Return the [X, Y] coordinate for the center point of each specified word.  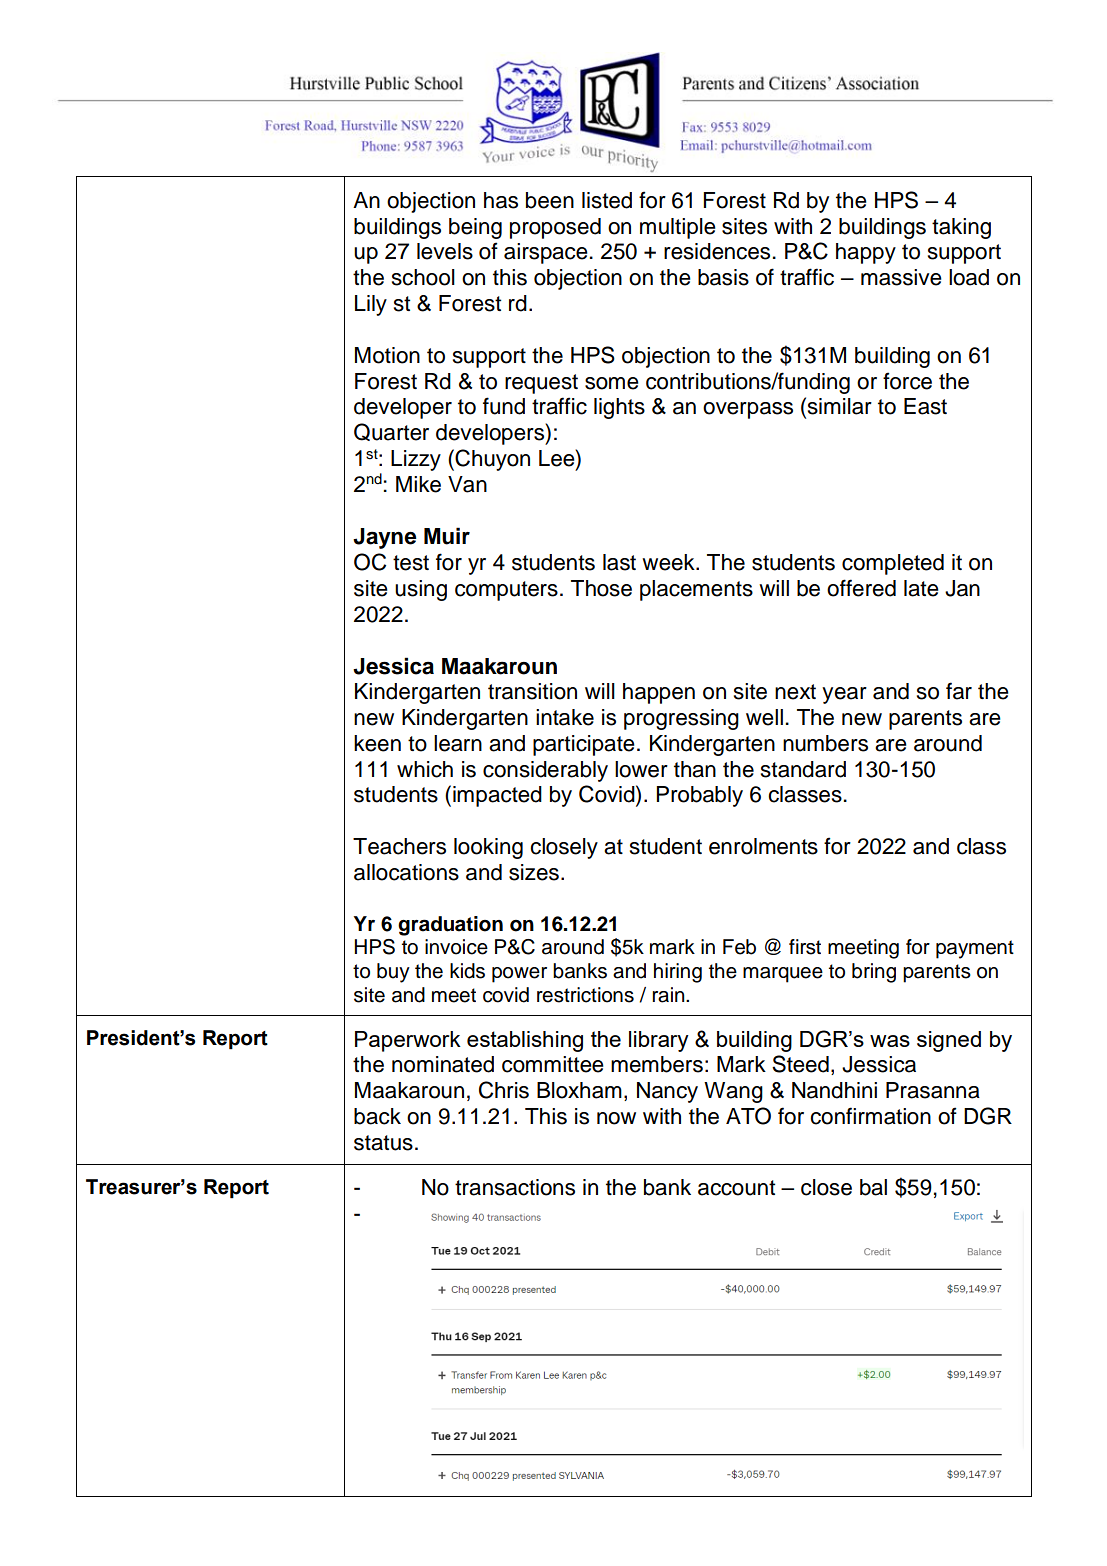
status [383, 1143]
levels [445, 251]
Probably [699, 796]
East [925, 406]
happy [866, 253]
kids [467, 971]
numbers [825, 743]
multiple [678, 228]
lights [619, 408]
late [921, 588]
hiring [678, 973]
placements [696, 590]
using [421, 590]
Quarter [391, 432]
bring [874, 973]
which [425, 769]
